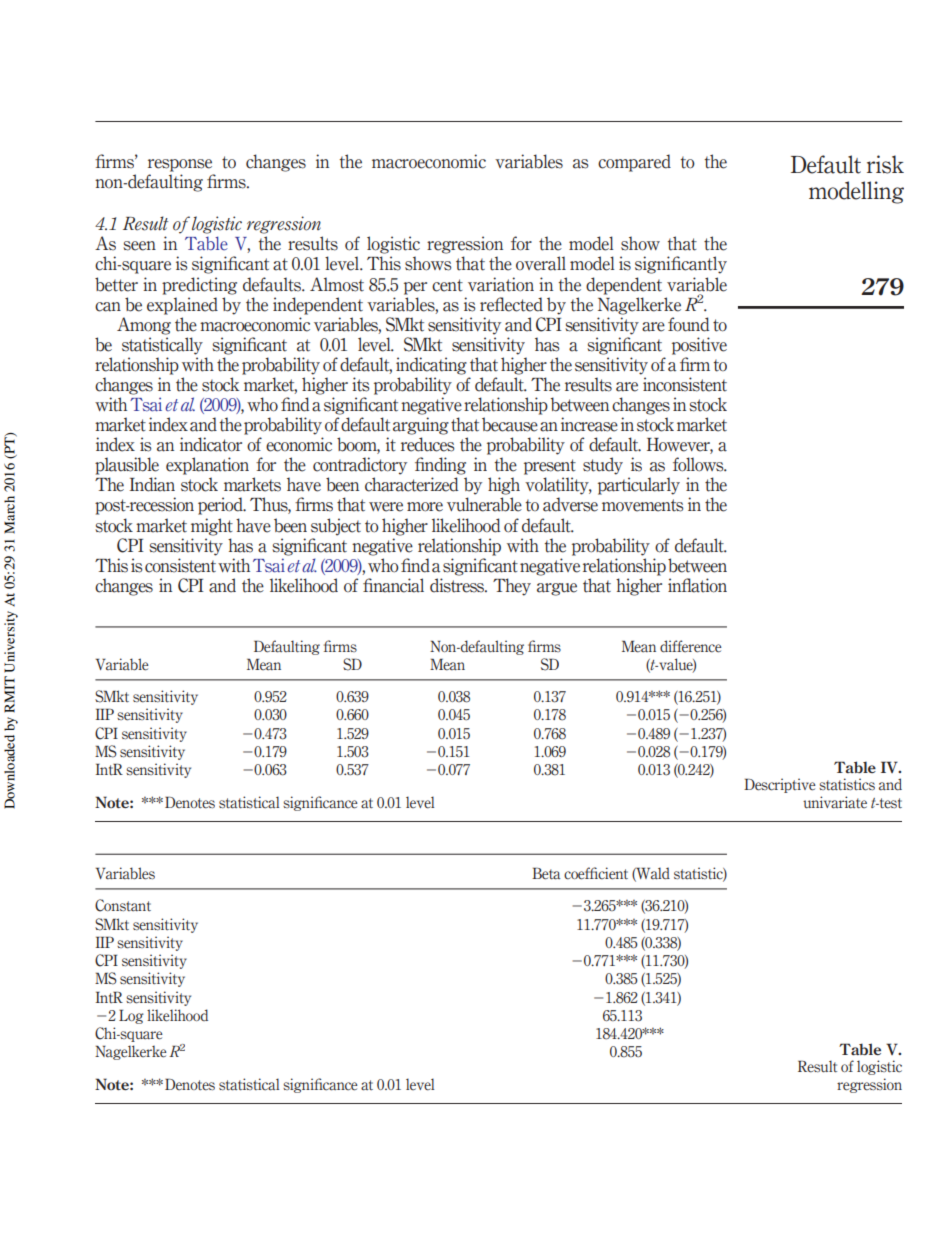  Describe the element at coordinates (212, 527) in the document. I see `might` at that location.
